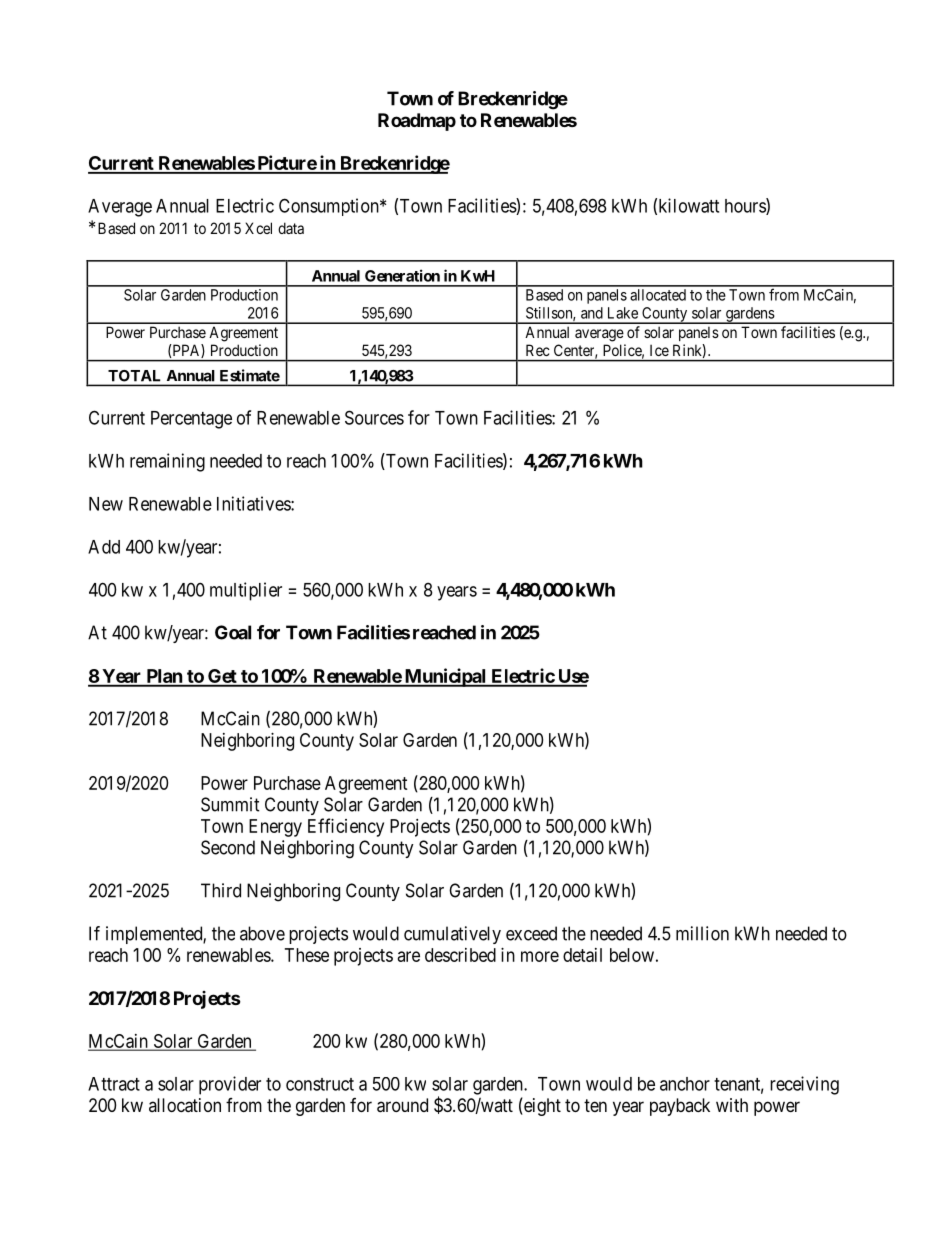 This document has height=1233, width=952. I want to click on Sources, so click(374, 417).
